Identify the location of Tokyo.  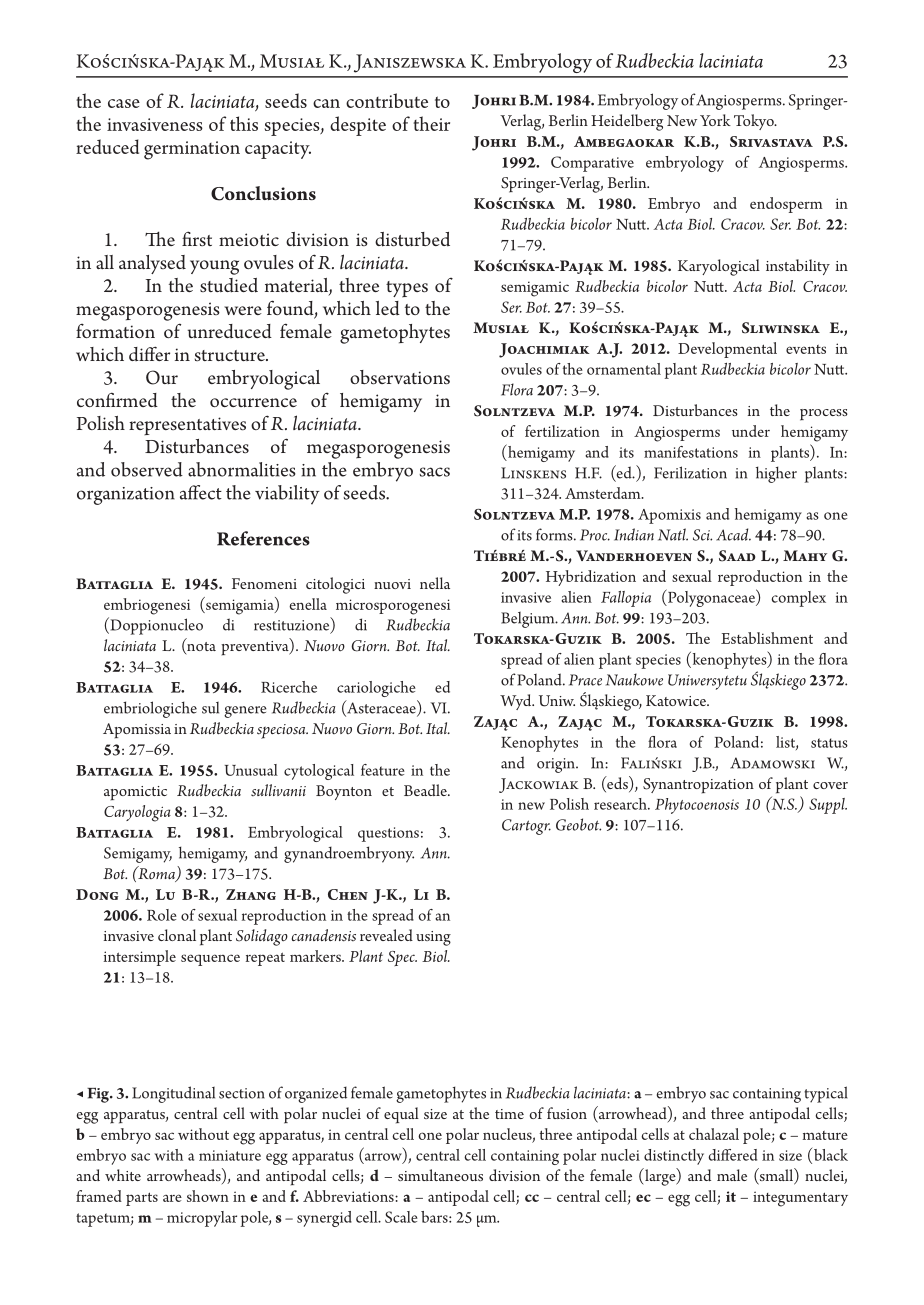
(755, 122).
